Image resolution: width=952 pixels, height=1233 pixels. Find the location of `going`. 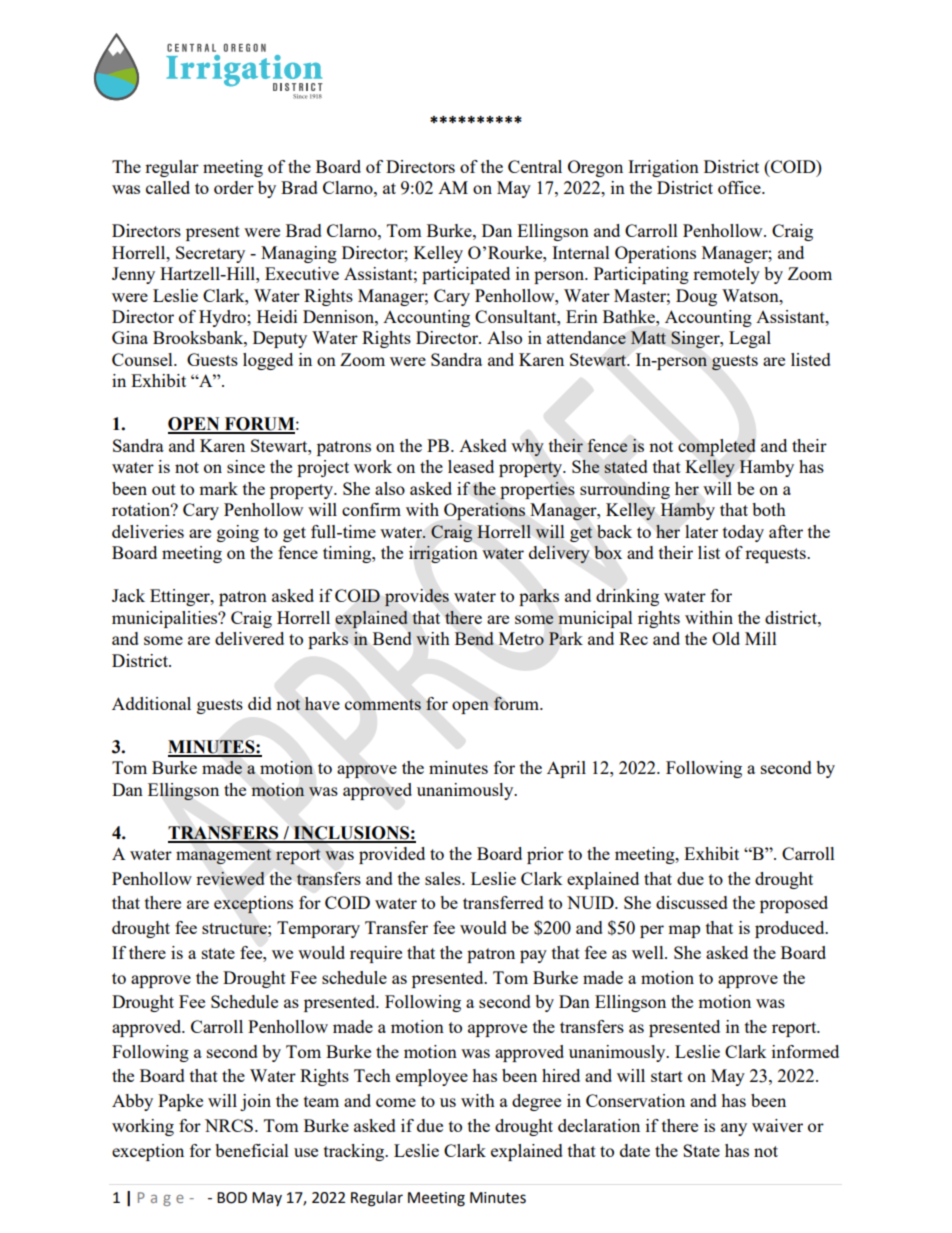

going is located at coordinates (238, 533).
